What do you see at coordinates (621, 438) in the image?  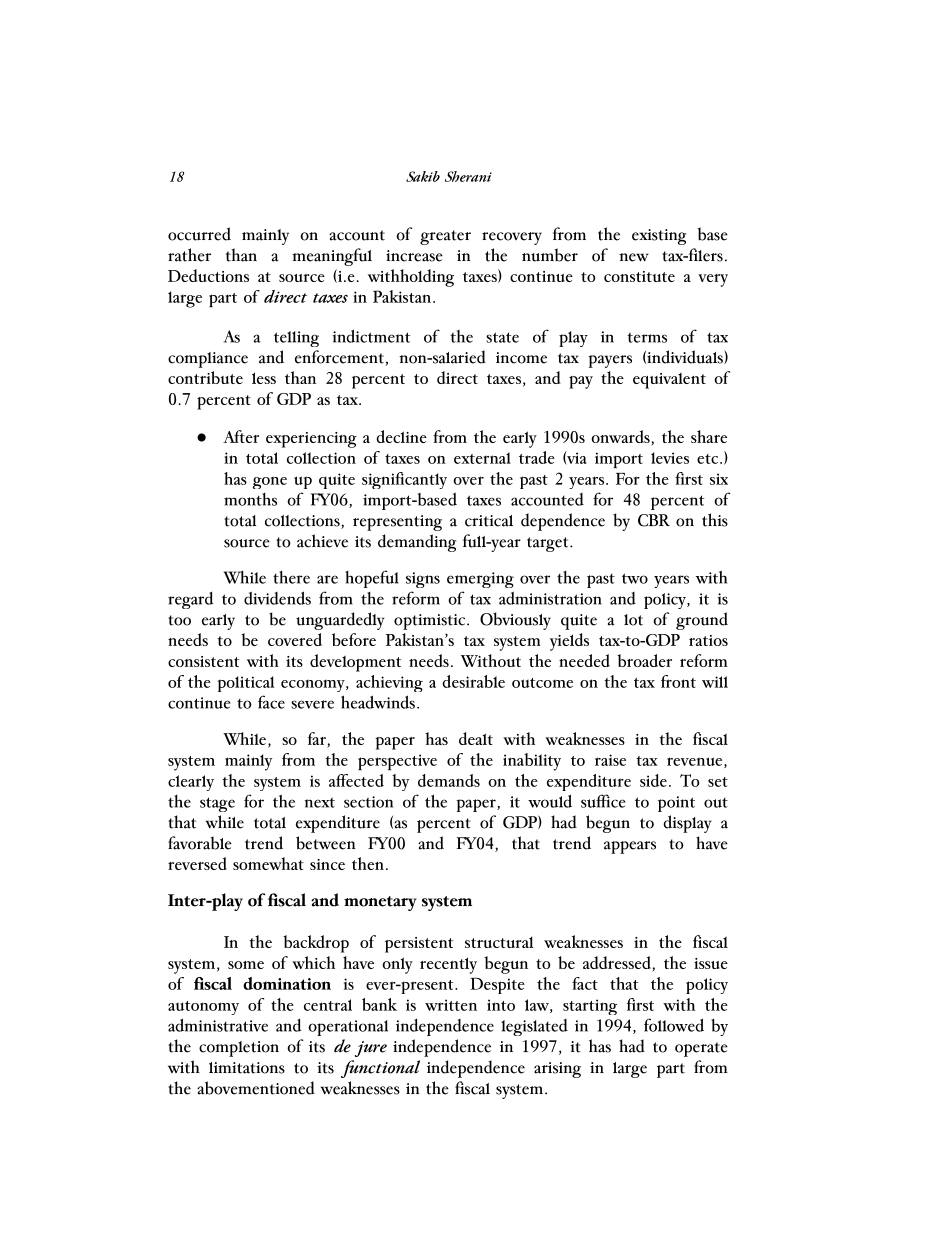 I see `onwards` at bounding box center [621, 438].
